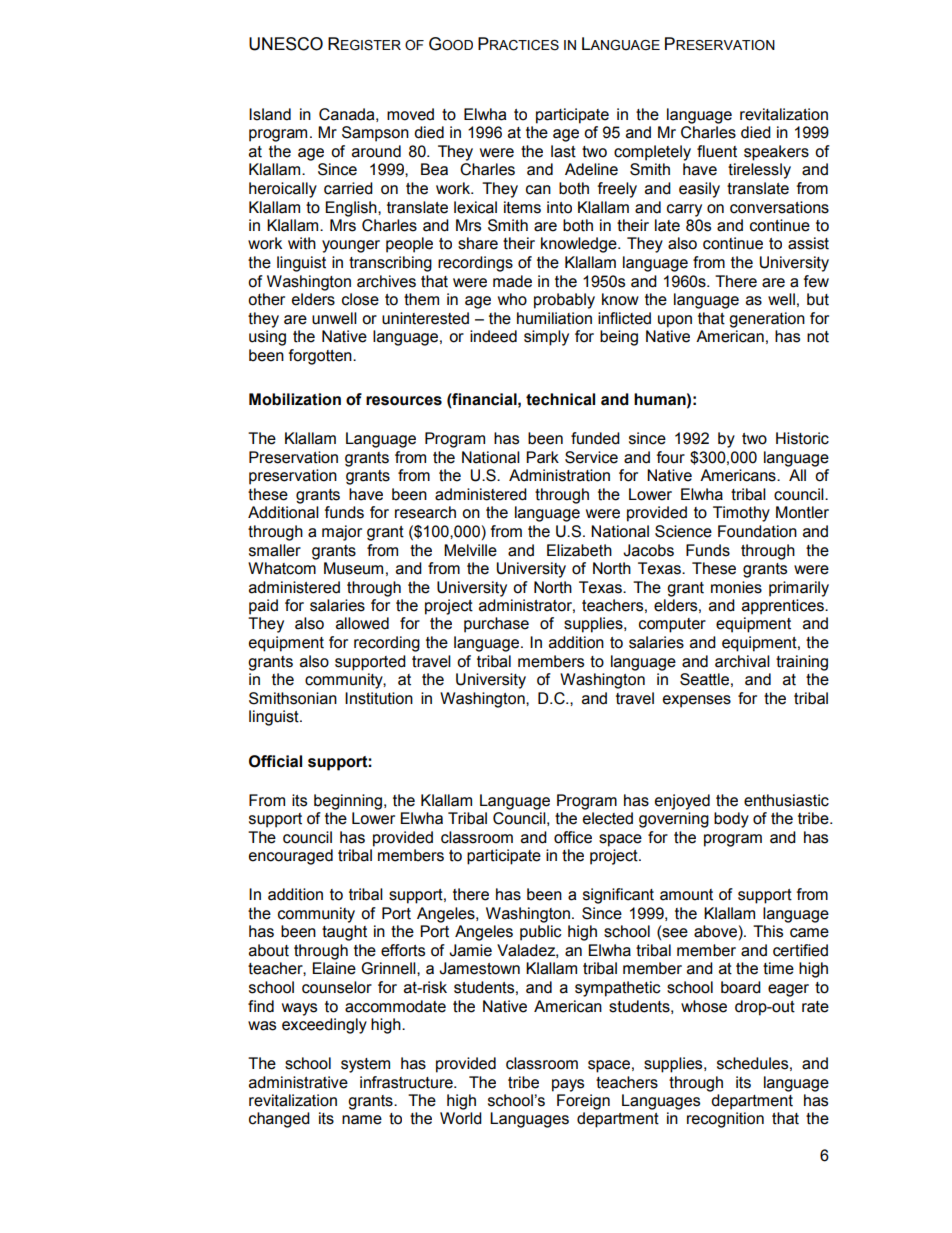 The image size is (952, 1233). What do you see at coordinates (298, 1082) in the page?
I see `administrative` at bounding box center [298, 1082].
